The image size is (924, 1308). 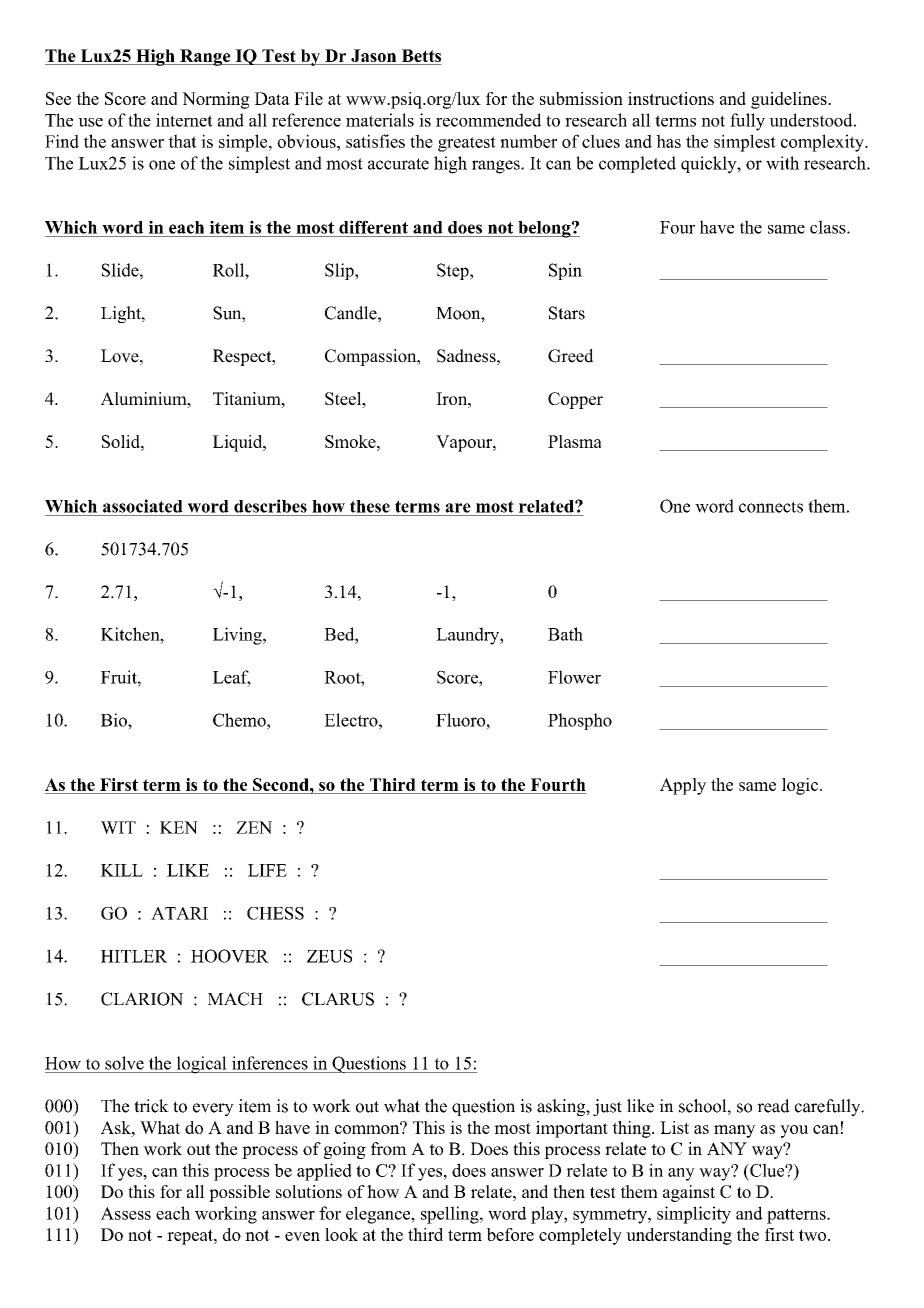 I want to click on Assess, so click(x=126, y=1213).
